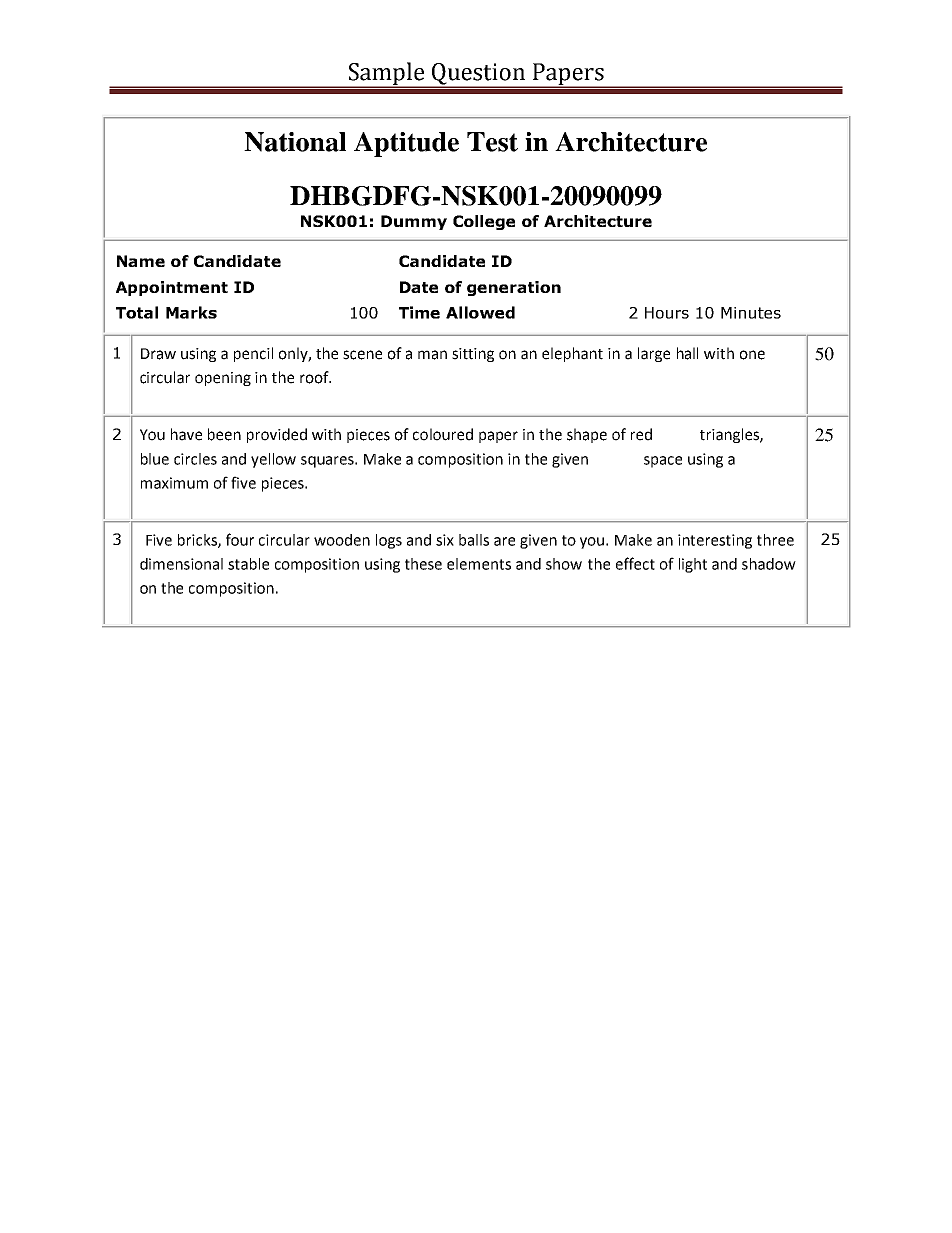 This screenshot has height=1233, width=952. I want to click on National, so click(295, 142).
